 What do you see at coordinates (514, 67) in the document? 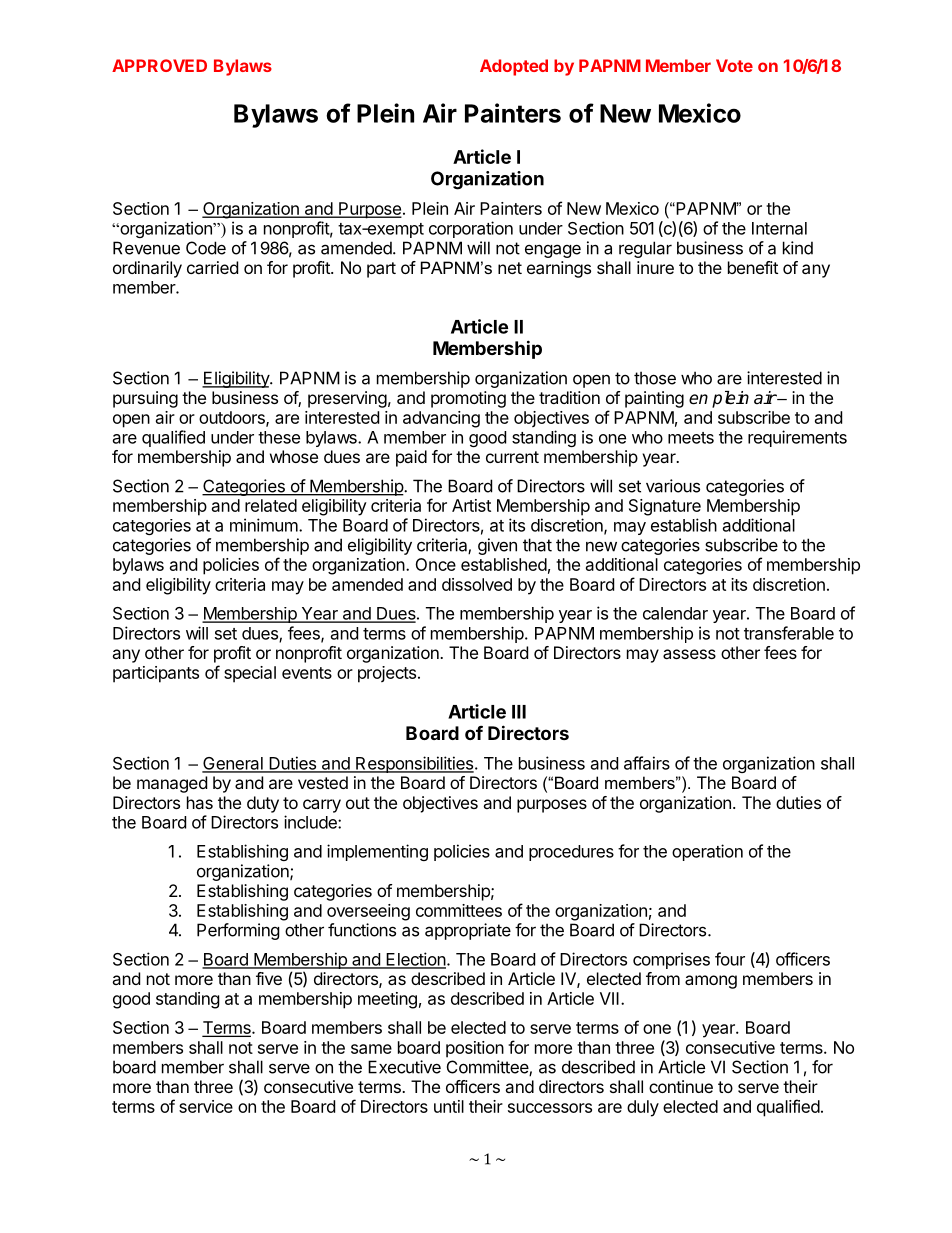
I see `Adopted` at bounding box center [514, 67].
